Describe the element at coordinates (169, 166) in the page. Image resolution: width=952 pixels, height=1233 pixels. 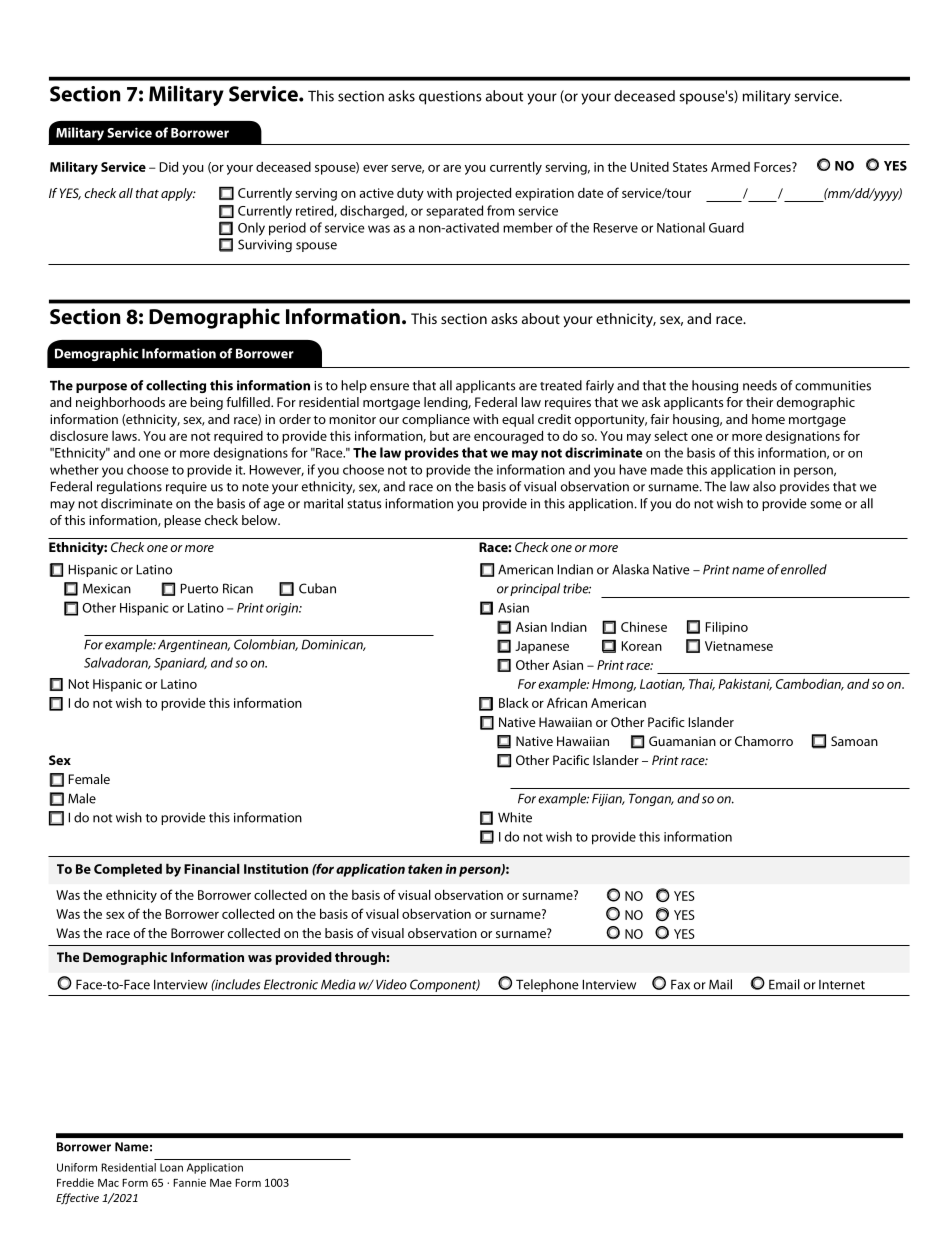
I see `Did` at that location.
